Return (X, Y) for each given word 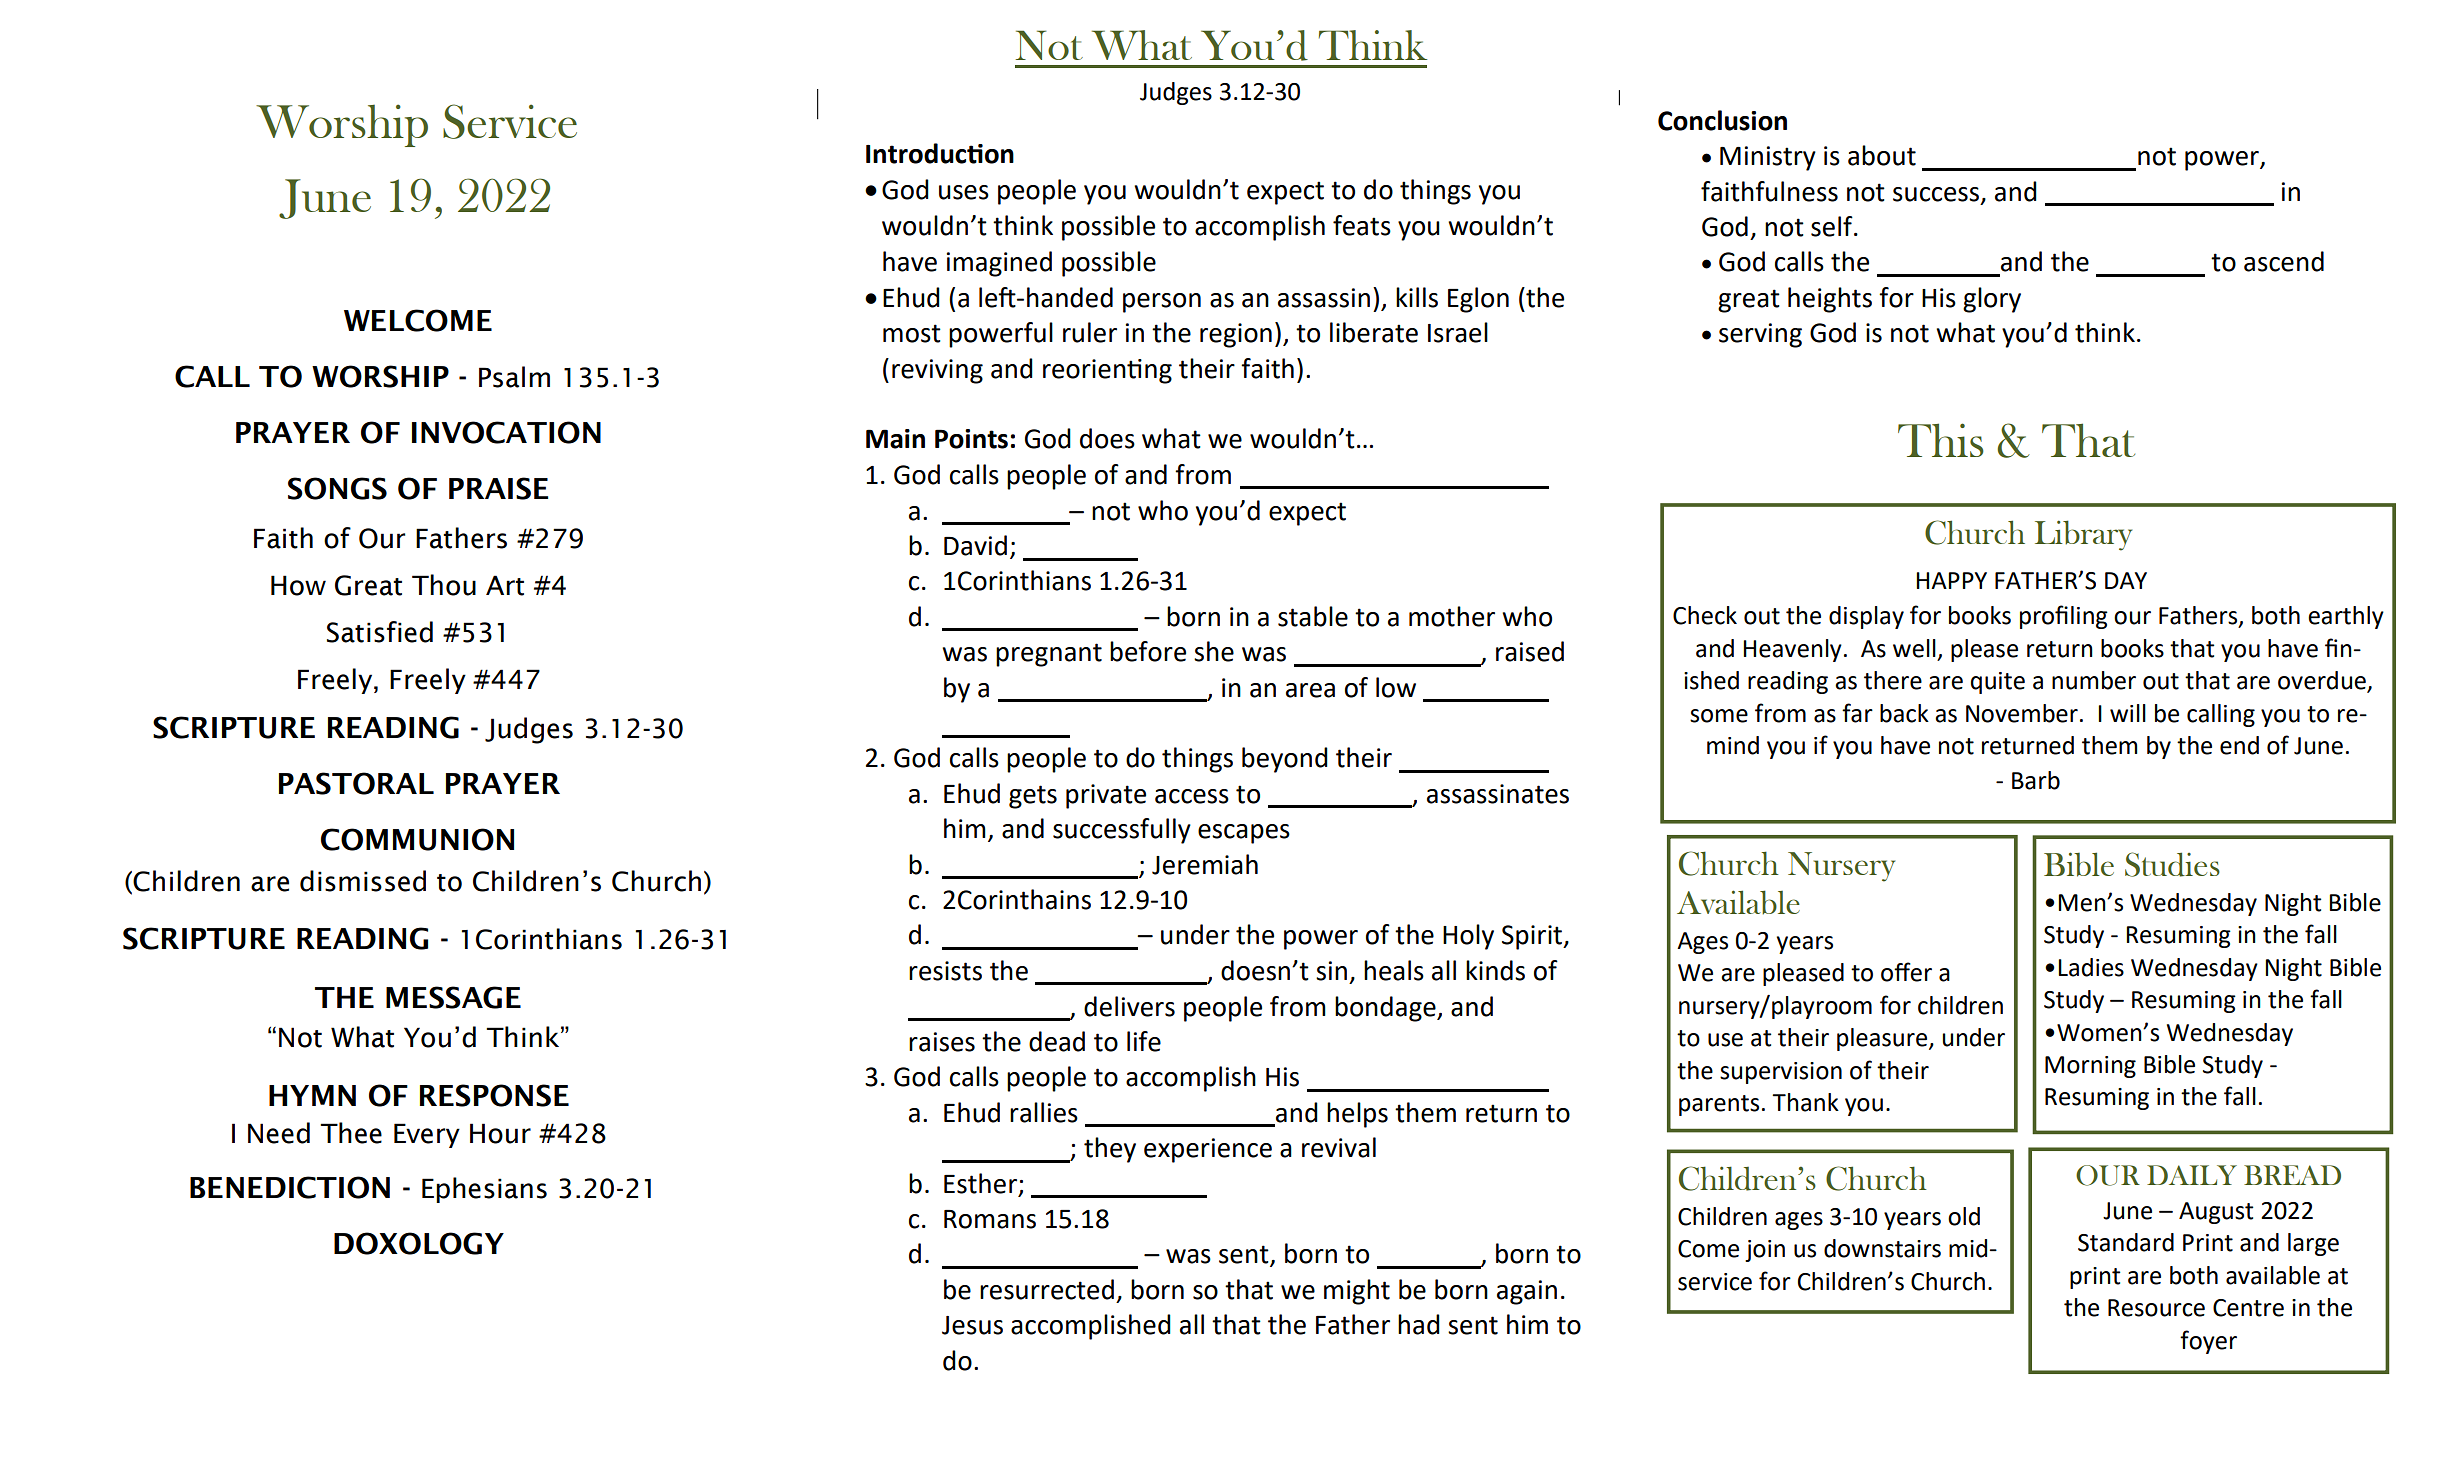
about (1882, 155)
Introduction (940, 153)
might (1357, 1292)
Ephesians (484, 1190)
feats (1362, 225)
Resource (2156, 1308)
